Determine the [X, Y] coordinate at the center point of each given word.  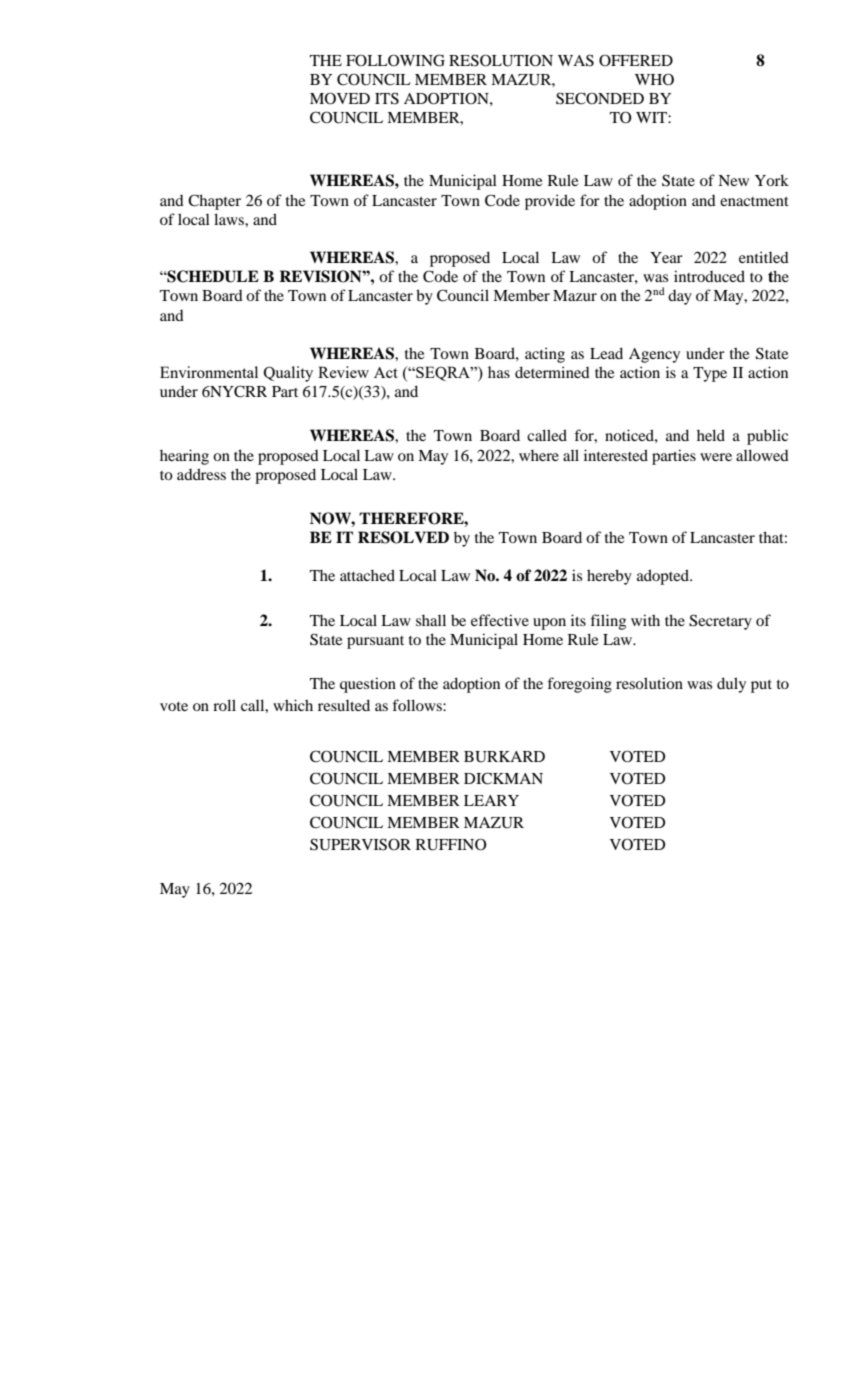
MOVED [340, 98]
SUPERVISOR [360, 844]
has [499, 372]
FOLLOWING [395, 60]
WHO [654, 79]
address [201, 474]
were [716, 457]
